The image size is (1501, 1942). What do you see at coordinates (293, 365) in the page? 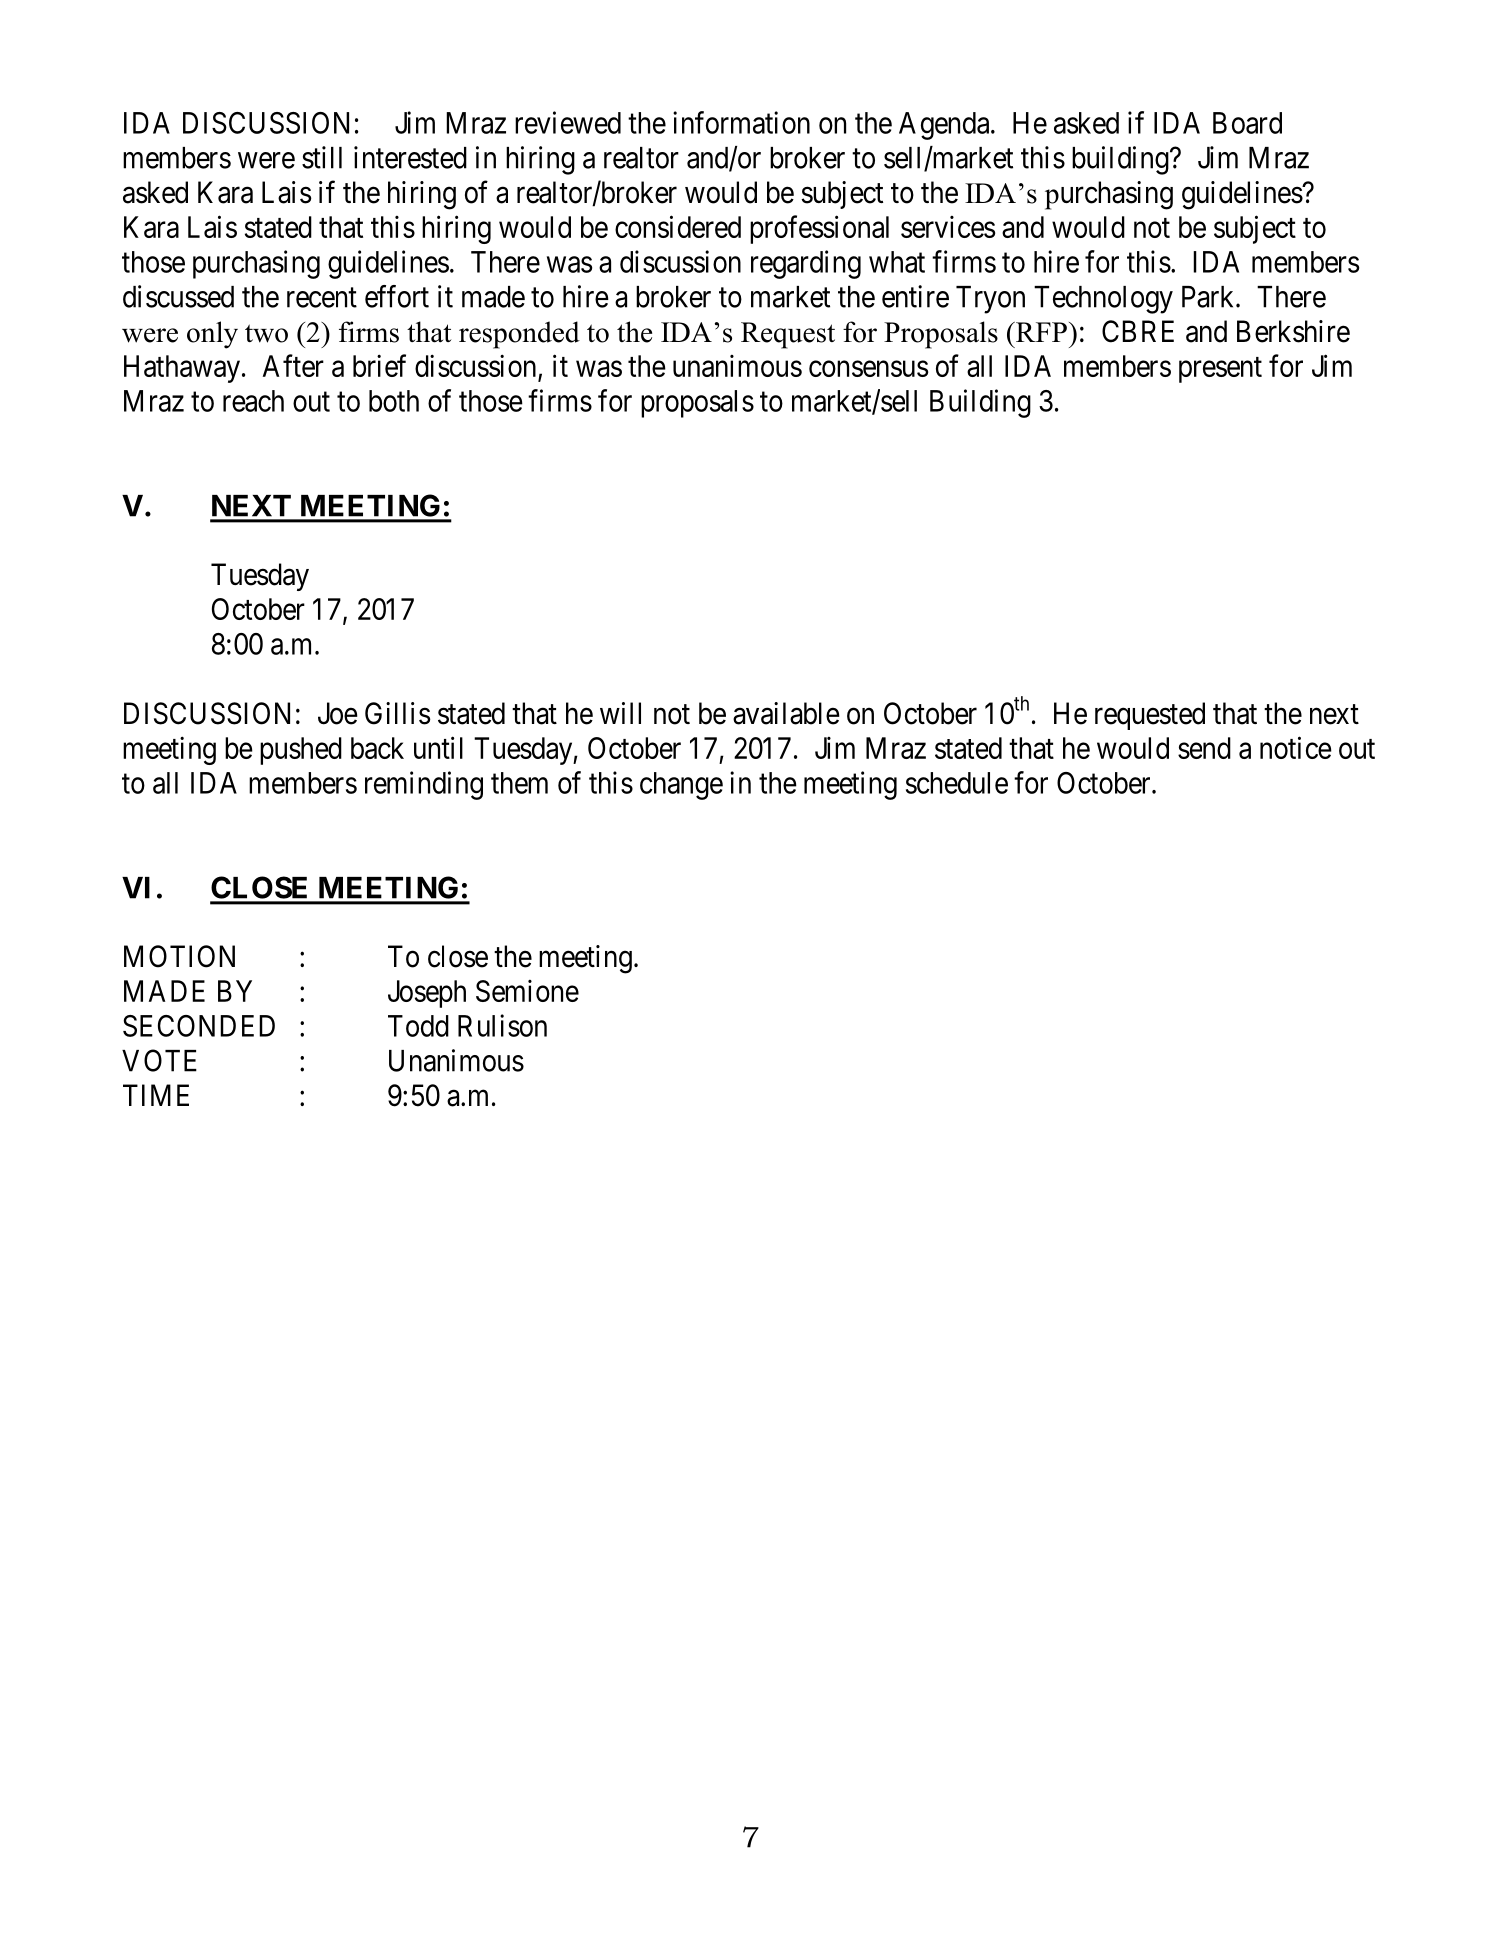
I see `After` at bounding box center [293, 365].
